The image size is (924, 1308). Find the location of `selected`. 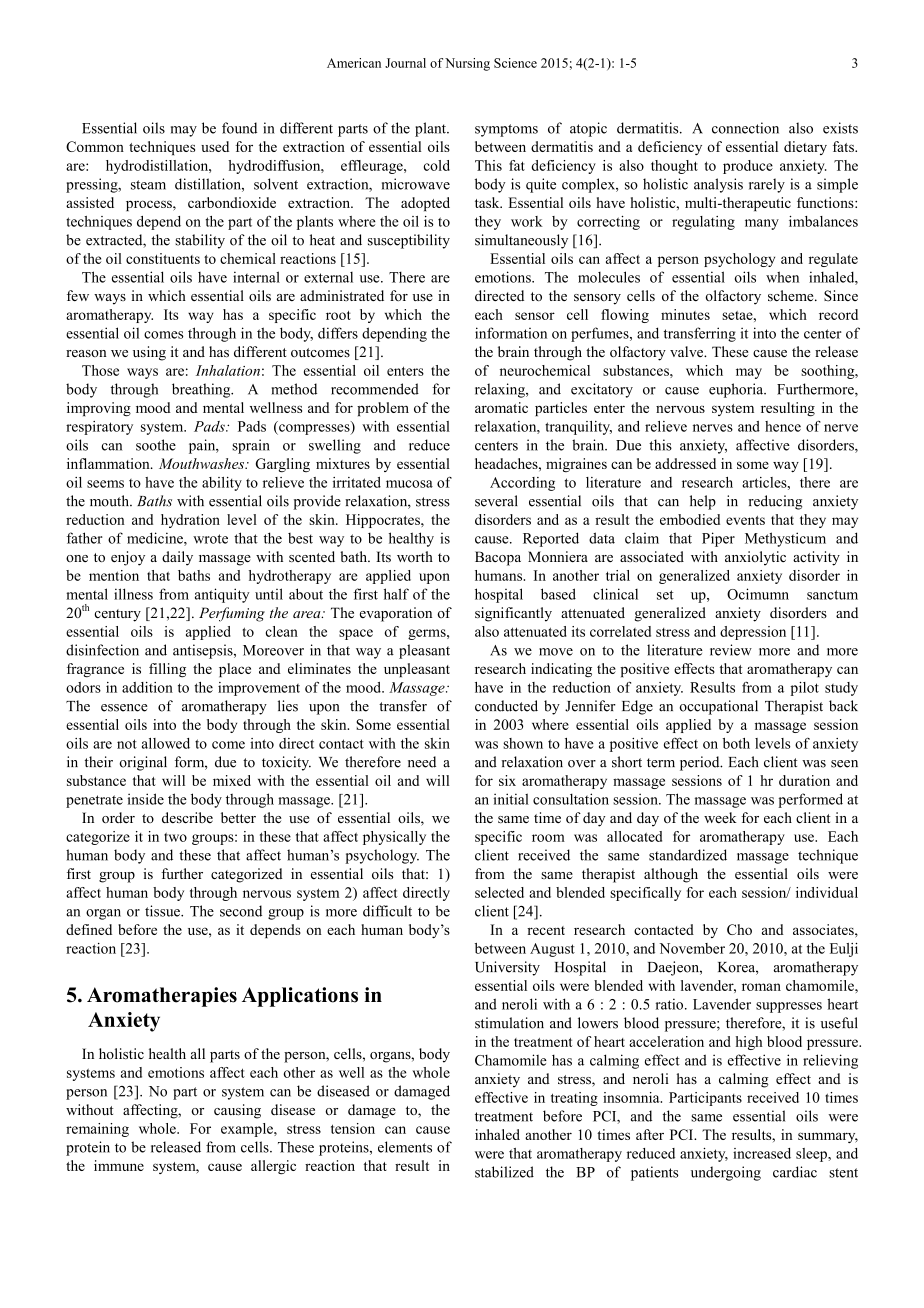

selected is located at coordinates (499, 892).
